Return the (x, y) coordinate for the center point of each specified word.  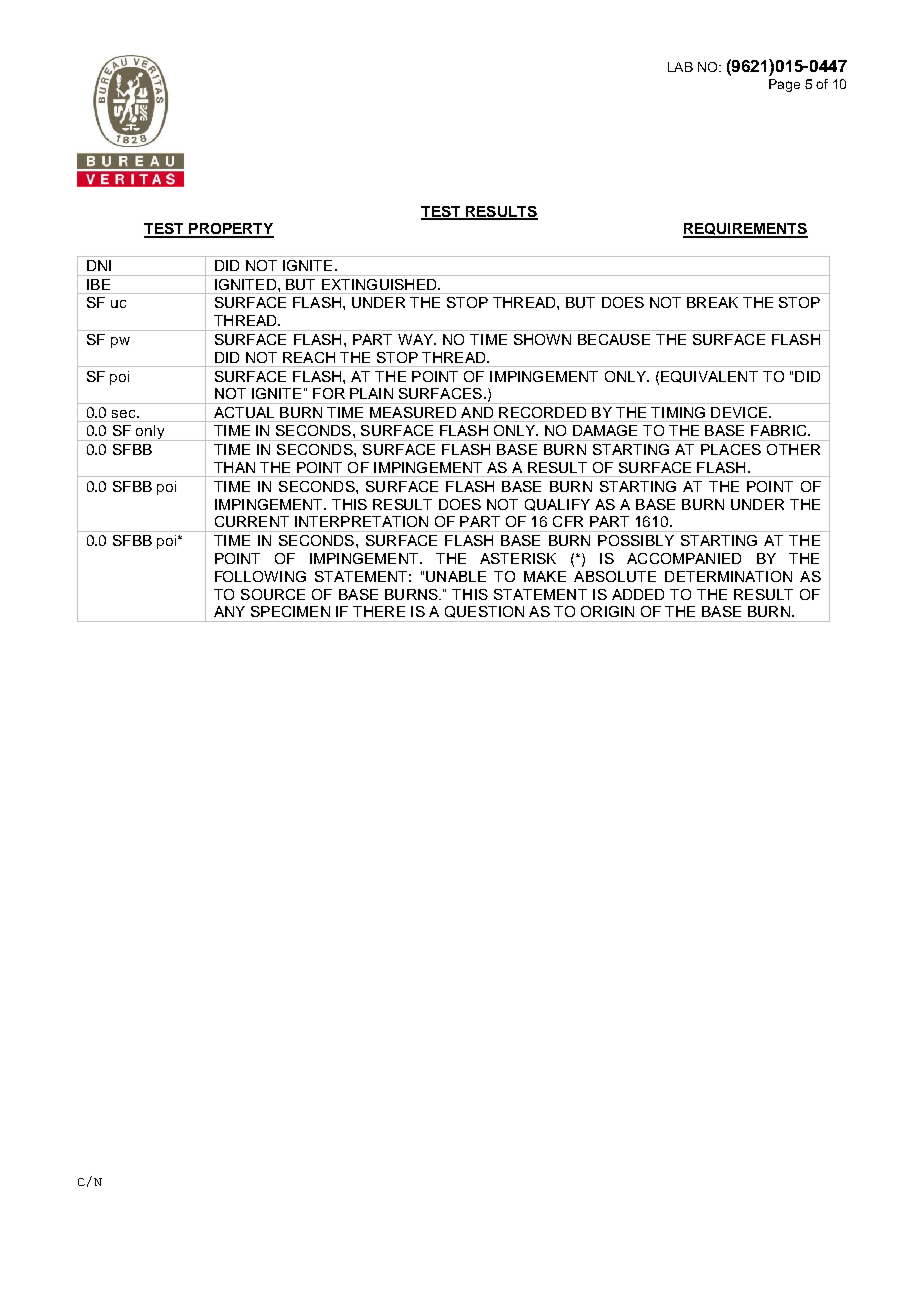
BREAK (712, 302)
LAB (680, 67)
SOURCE (273, 594)
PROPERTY (230, 230)
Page (784, 85)
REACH (309, 357)
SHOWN (542, 339)
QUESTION (484, 612)
